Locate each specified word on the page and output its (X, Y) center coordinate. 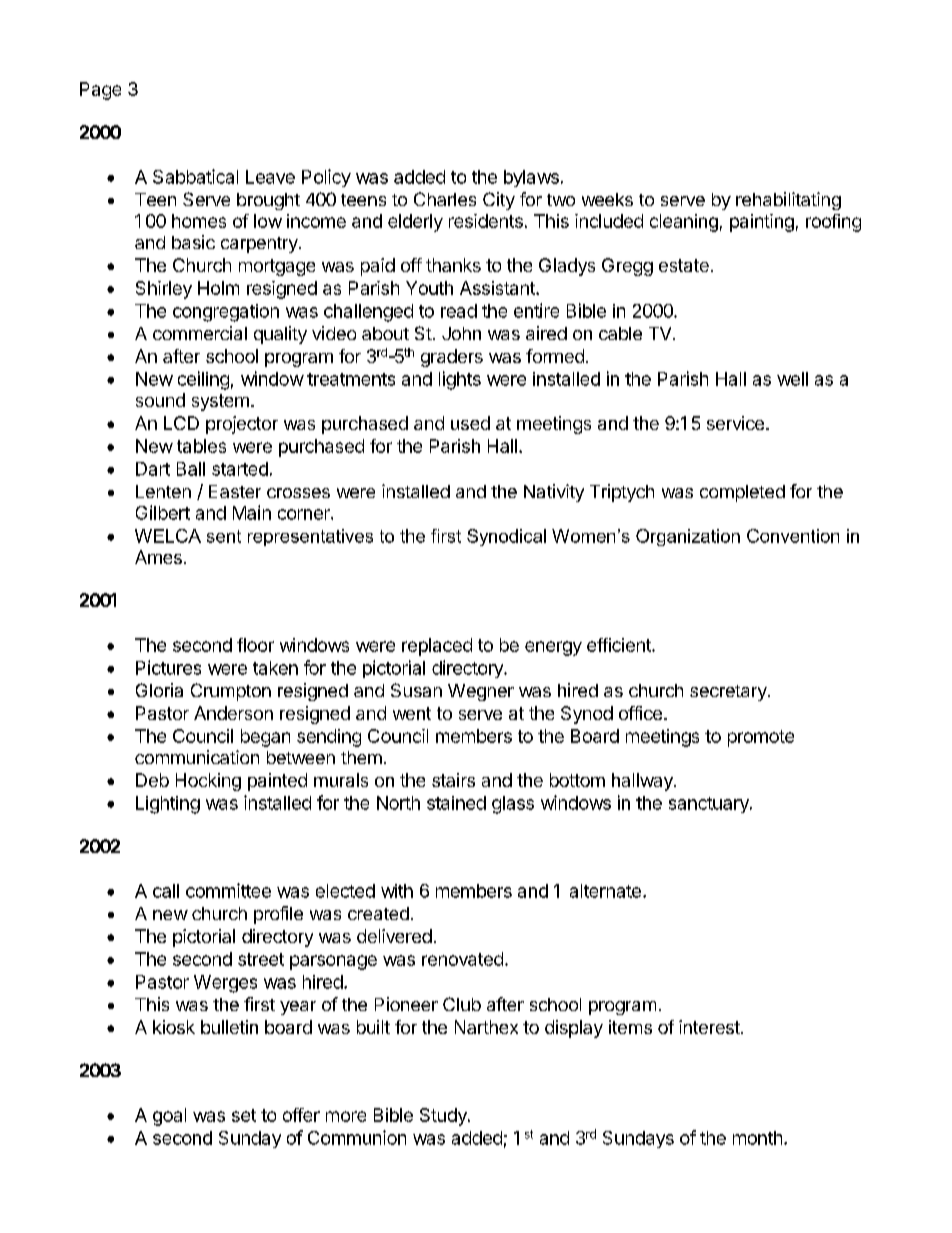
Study (444, 1117)
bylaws (531, 178)
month (757, 1138)
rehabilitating (788, 201)
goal (169, 1117)
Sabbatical (195, 176)
